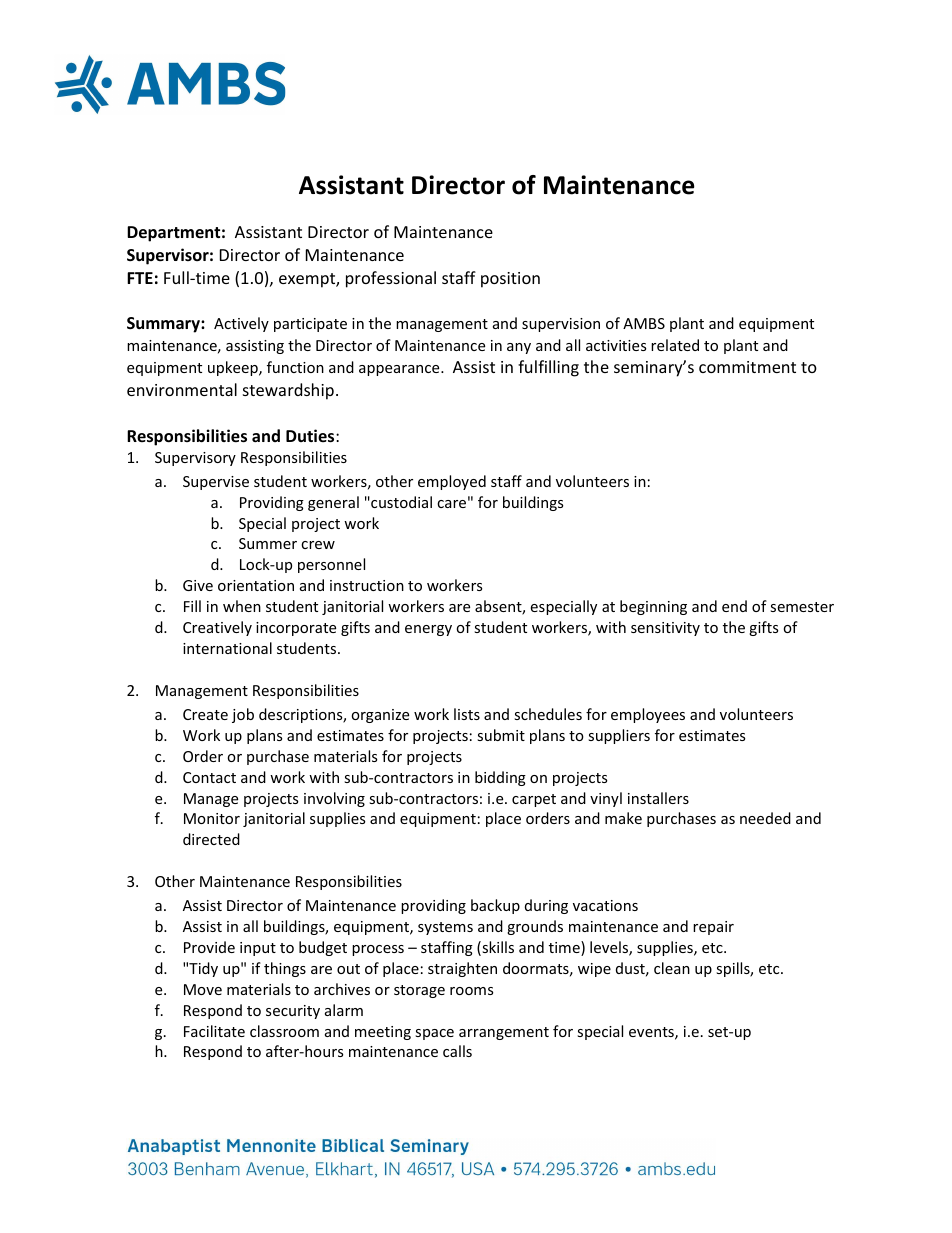 This image has width=952, height=1233. What do you see at coordinates (665, 629) in the image?
I see `sensitivity` at bounding box center [665, 629].
